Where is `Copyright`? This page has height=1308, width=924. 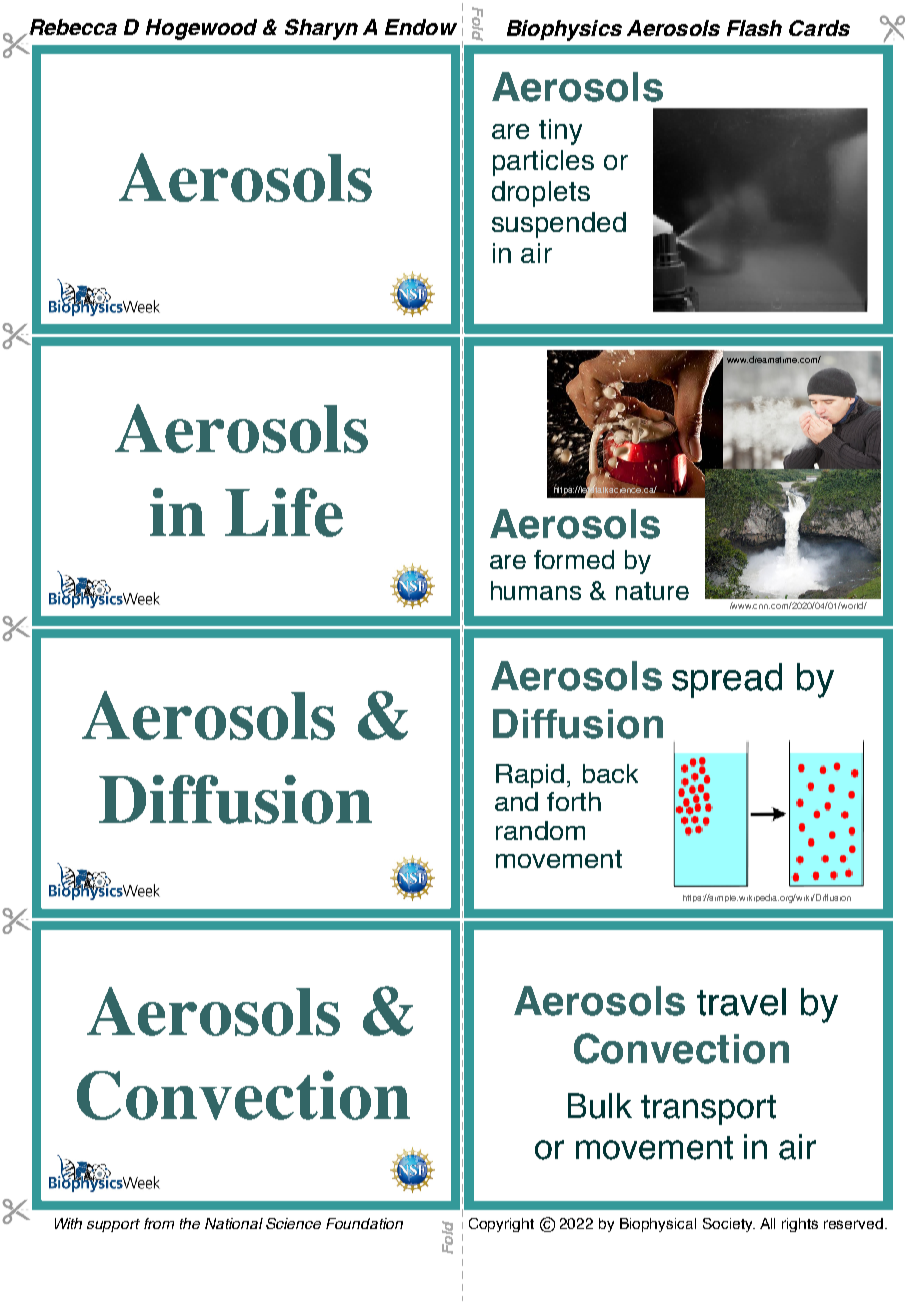 Copyright is located at coordinates (501, 1225).
